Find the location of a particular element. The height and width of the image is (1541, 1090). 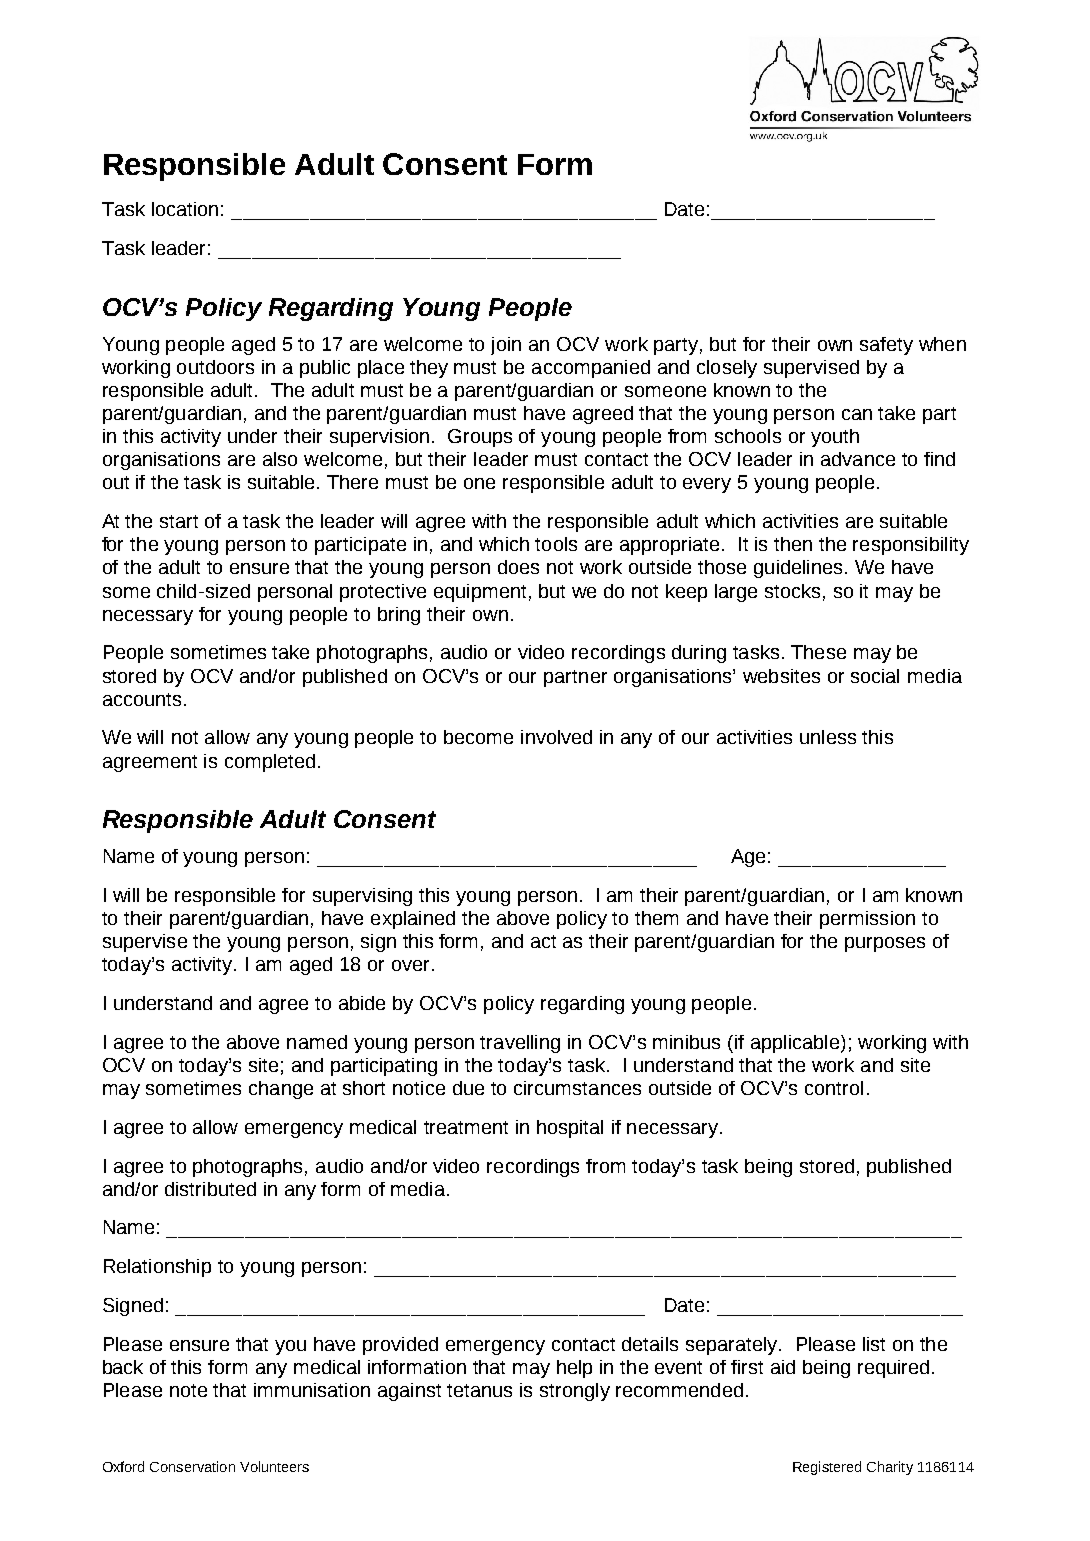

location is located at coordinates (185, 209).
